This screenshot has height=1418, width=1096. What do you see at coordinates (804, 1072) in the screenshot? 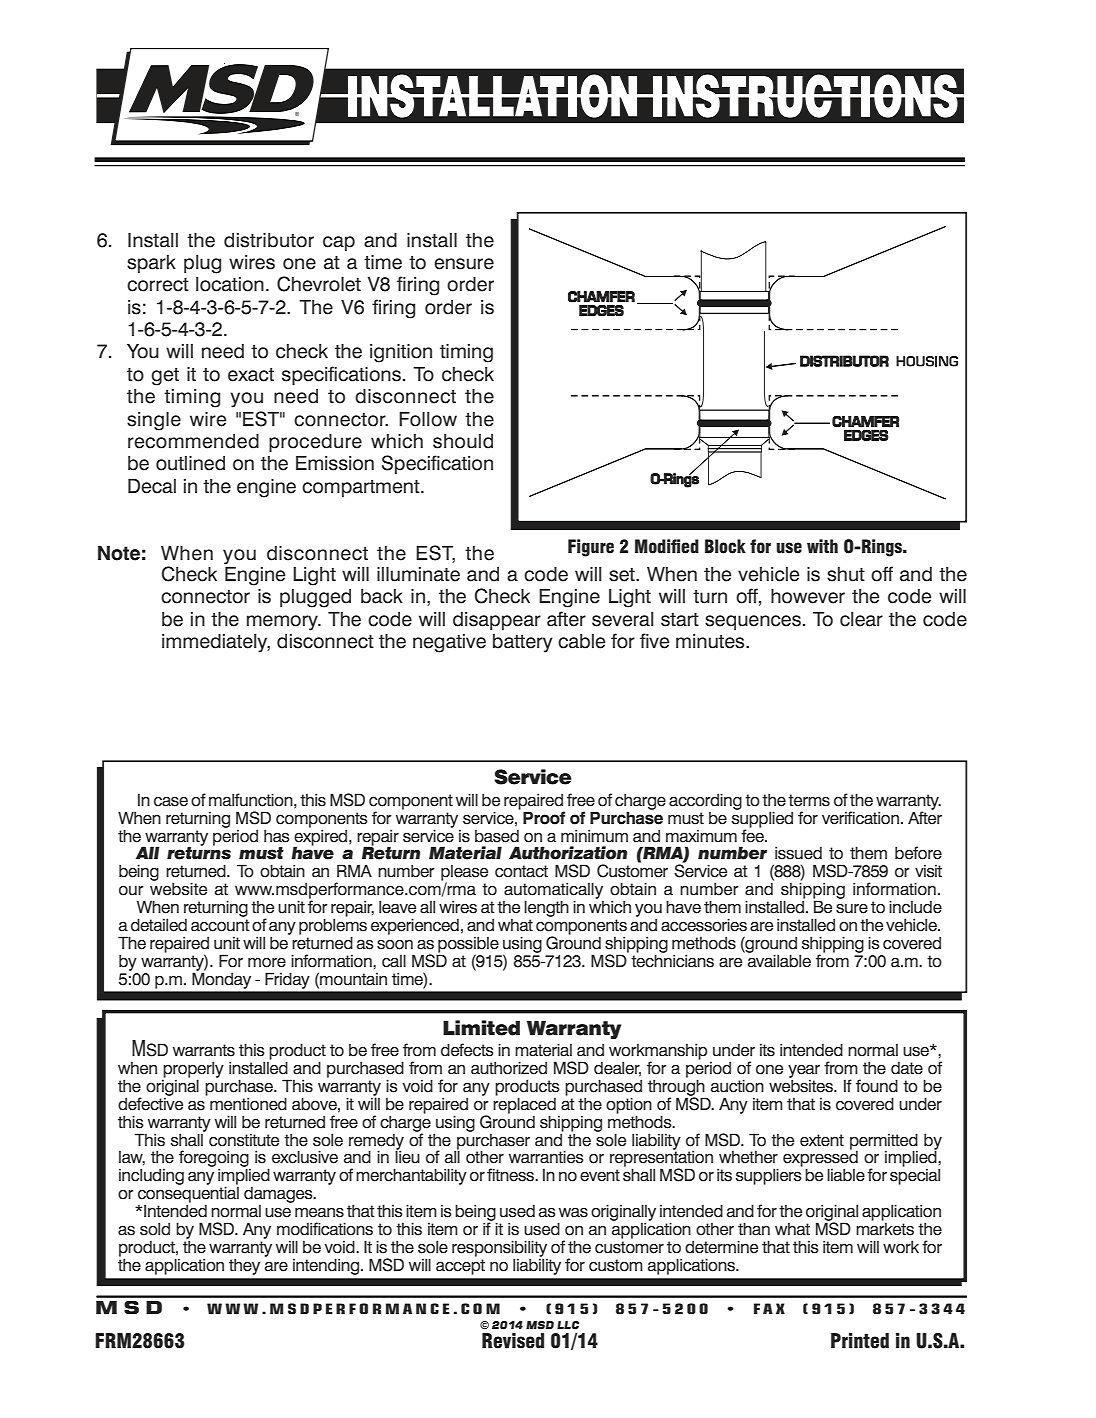
I see `year` at bounding box center [804, 1072].
